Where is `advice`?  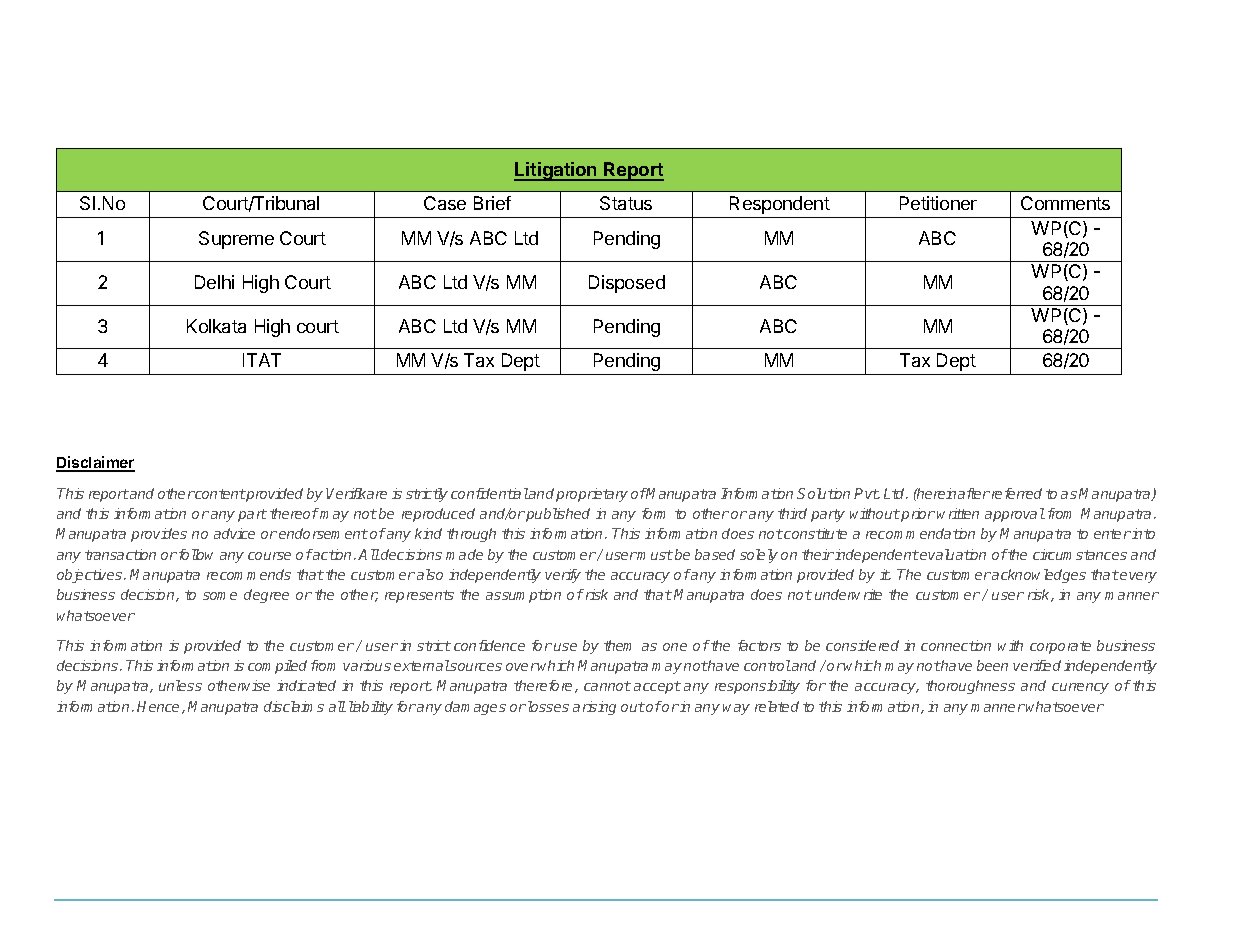
advice is located at coordinates (234, 533).
